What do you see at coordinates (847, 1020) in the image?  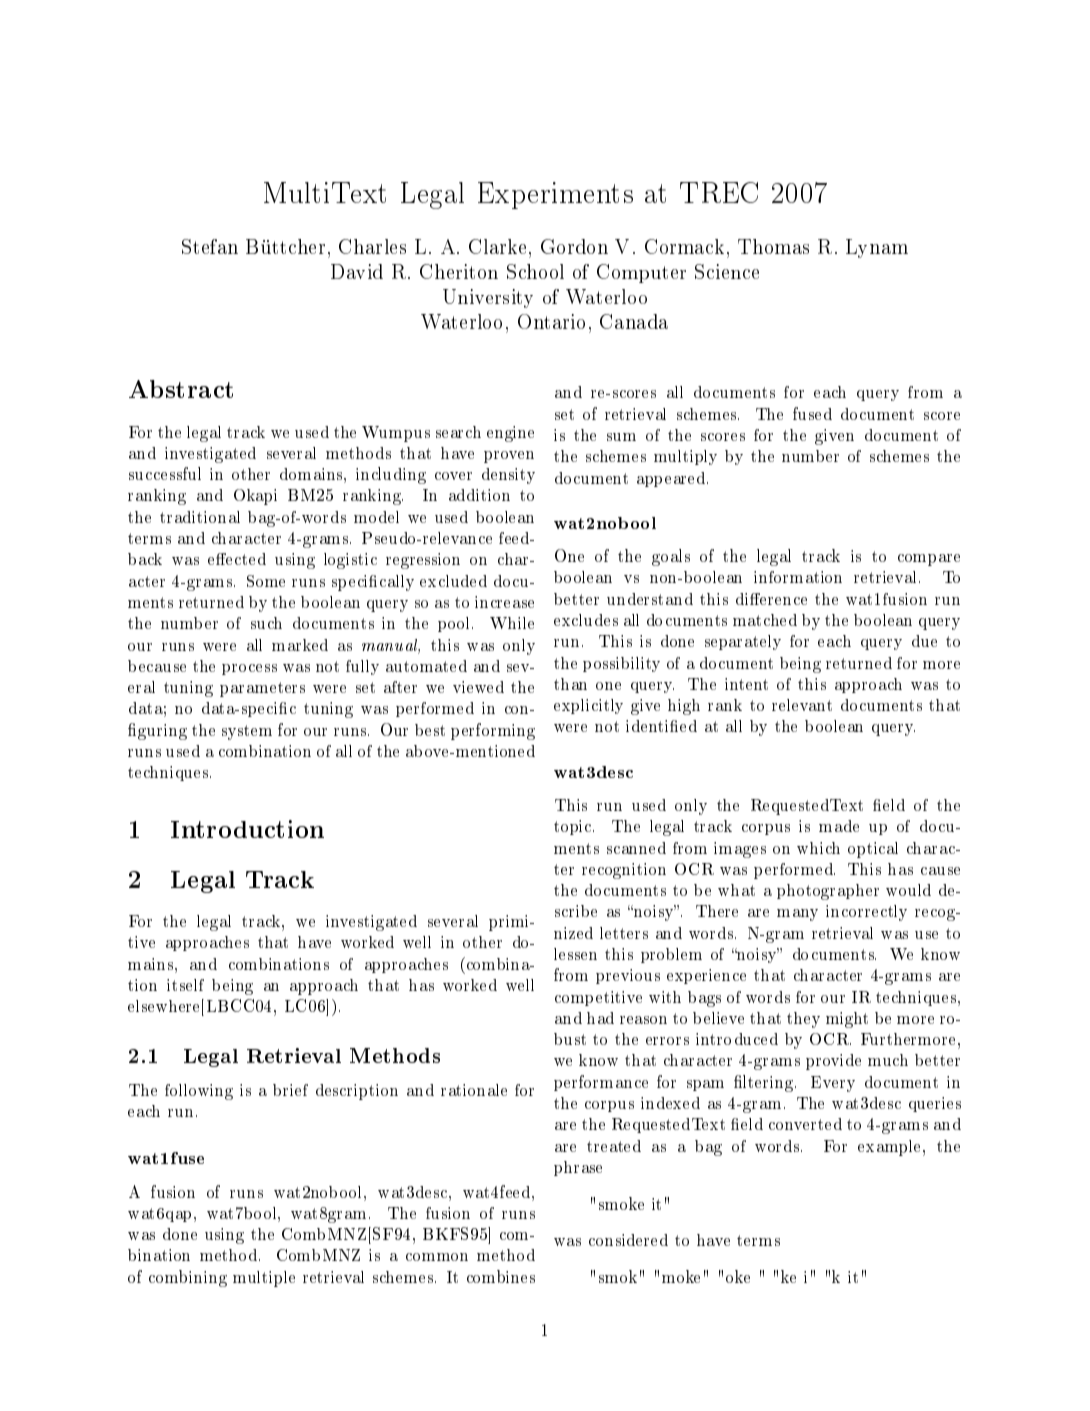 I see `might` at bounding box center [847, 1020].
